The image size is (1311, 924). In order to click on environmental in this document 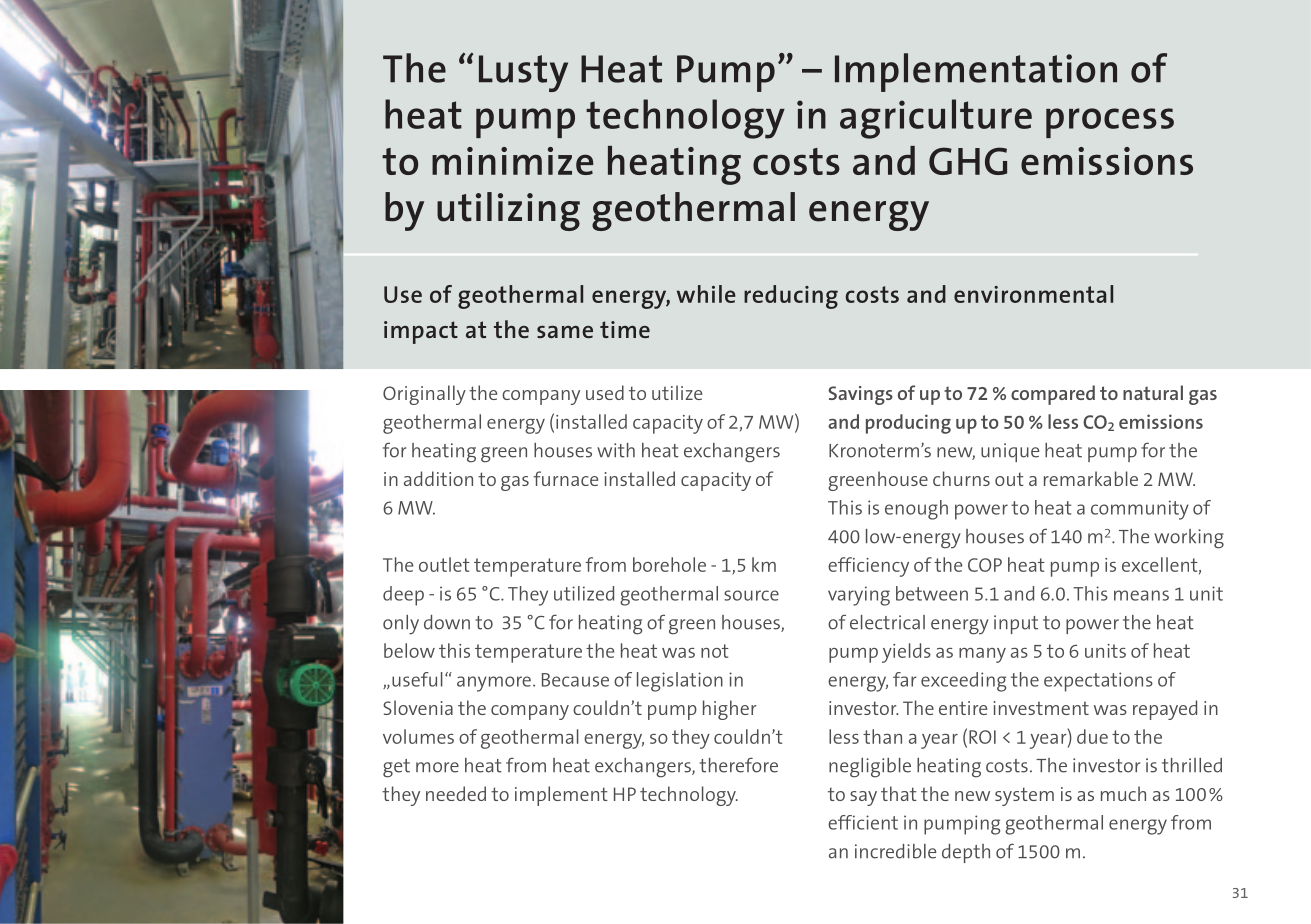, I will do `click(1033, 294)`.
